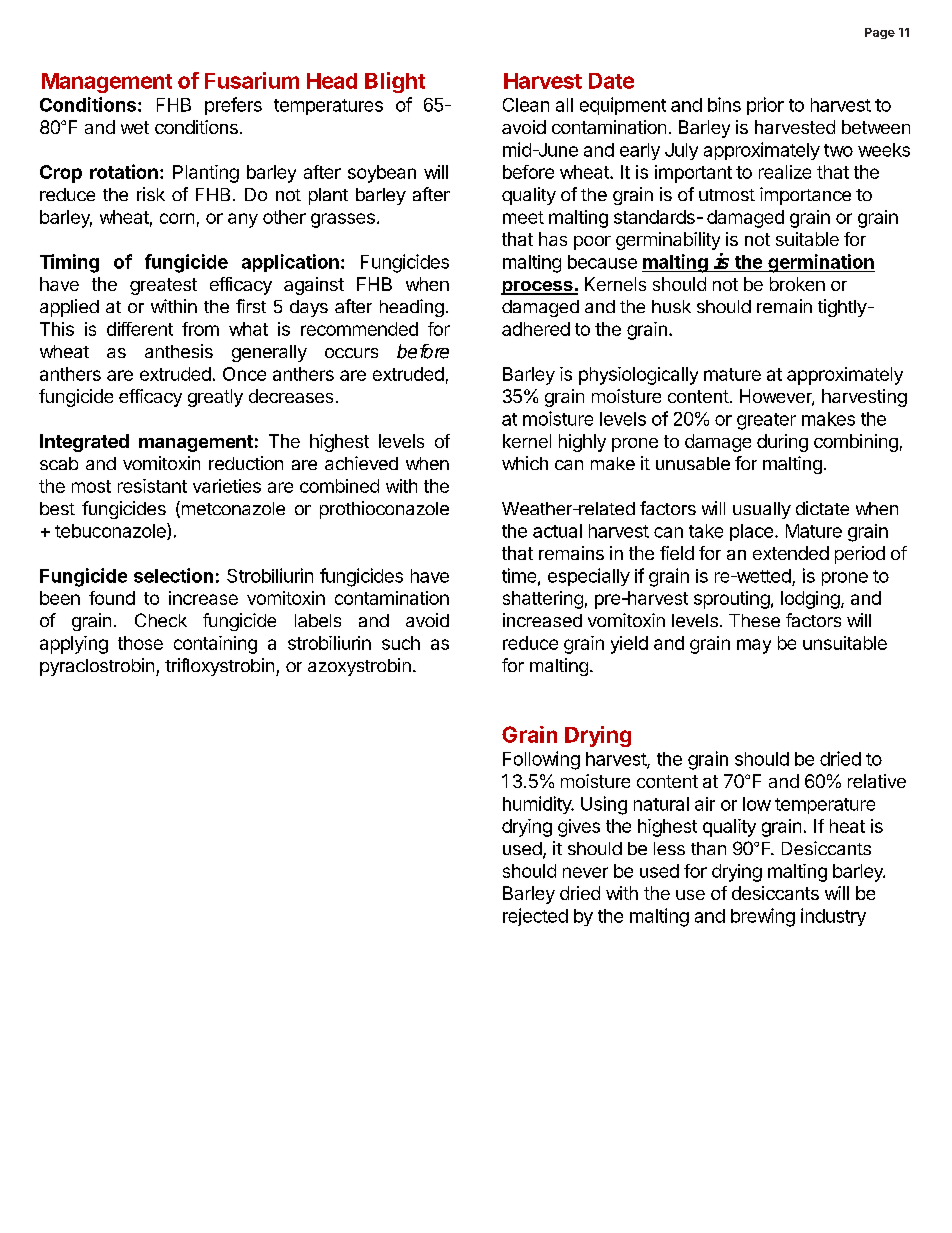 The height and width of the image is (1233, 952). Describe the element at coordinates (163, 286) in the image. I see `greatest` at that location.
